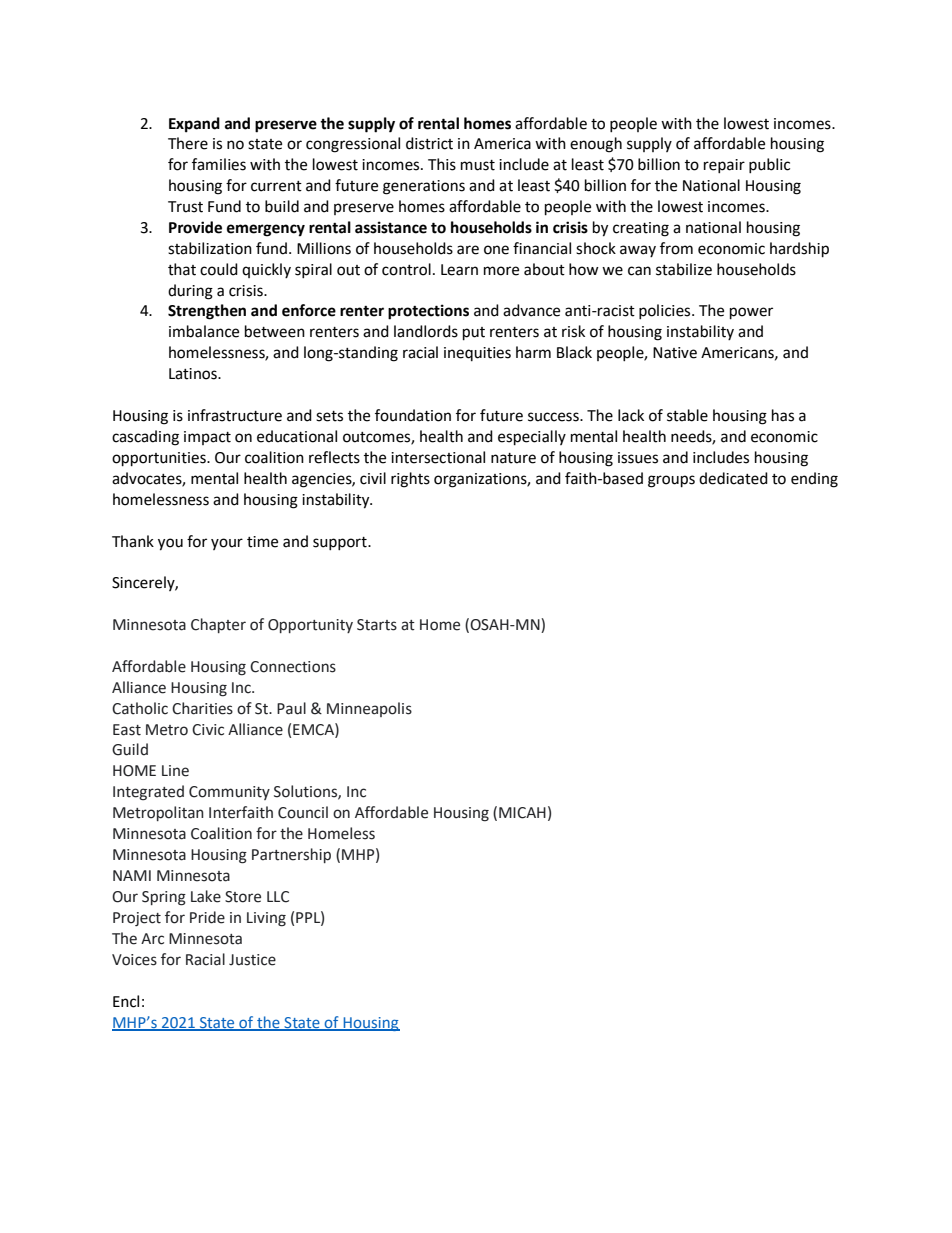 The width and height of the screenshot is (952, 1233). I want to click on impact, so click(207, 438).
